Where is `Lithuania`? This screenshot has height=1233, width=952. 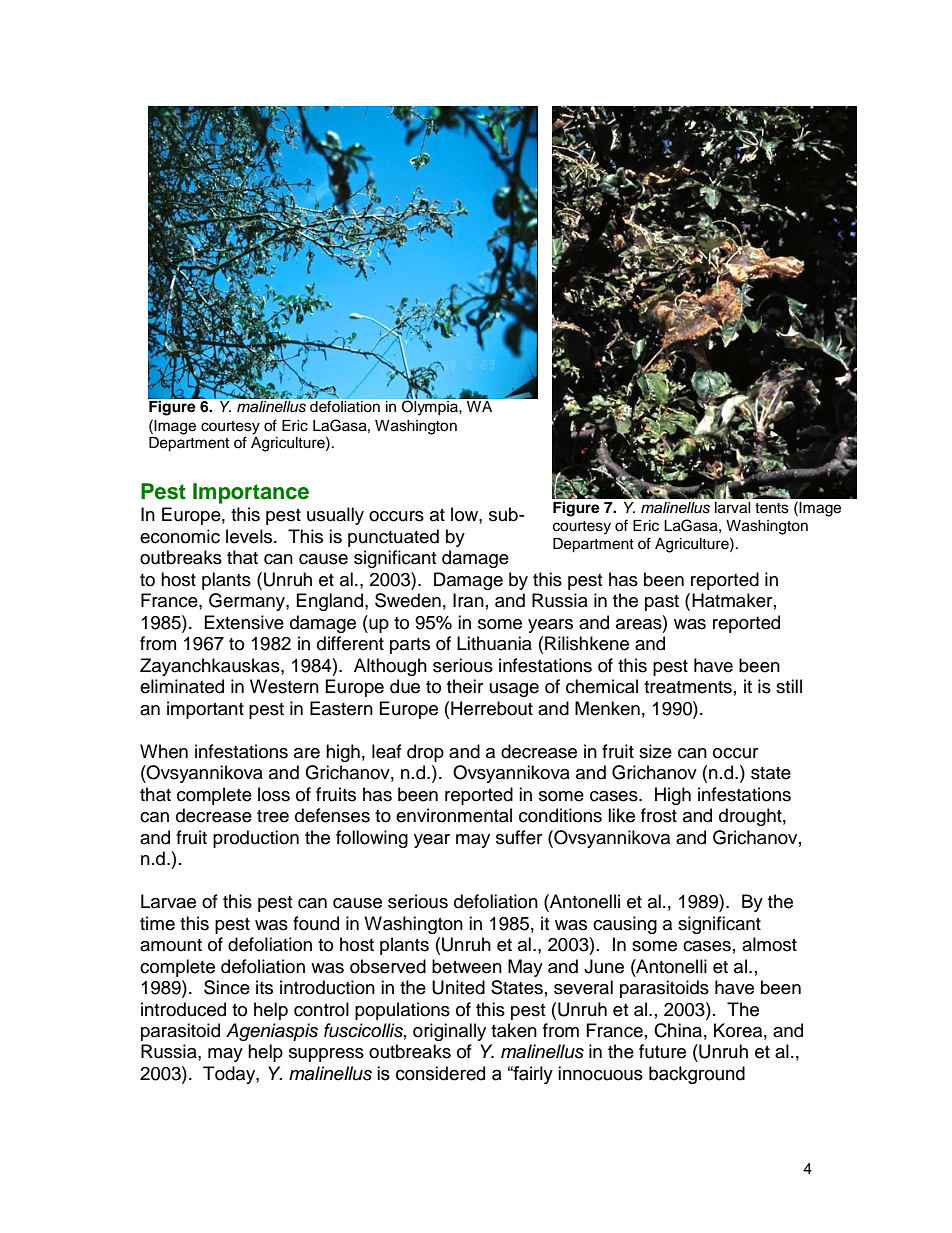 Lithuania is located at coordinates (494, 643).
